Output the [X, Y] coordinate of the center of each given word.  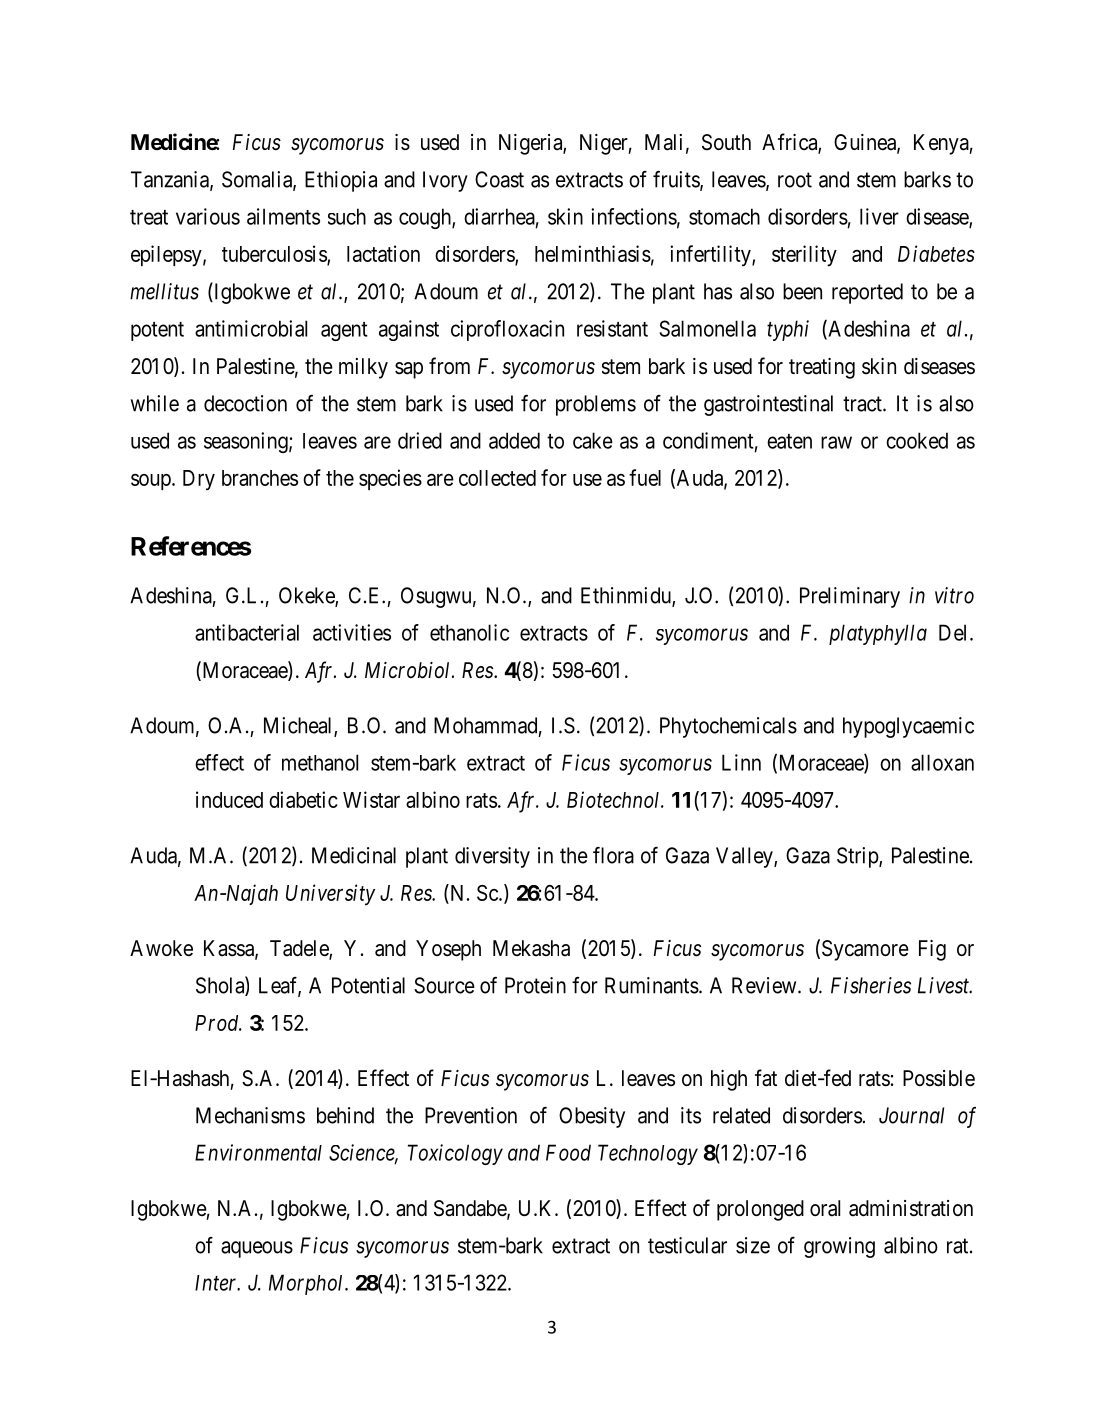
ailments [283, 216]
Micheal [299, 726]
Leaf [280, 986]
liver [879, 216]
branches [260, 478]
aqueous [257, 1249]
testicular [687, 1245]
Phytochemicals [728, 727]
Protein [535, 985]
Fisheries [871, 985]
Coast [499, 179]
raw [836, 442]
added [514, 440]
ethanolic [469, 632]
